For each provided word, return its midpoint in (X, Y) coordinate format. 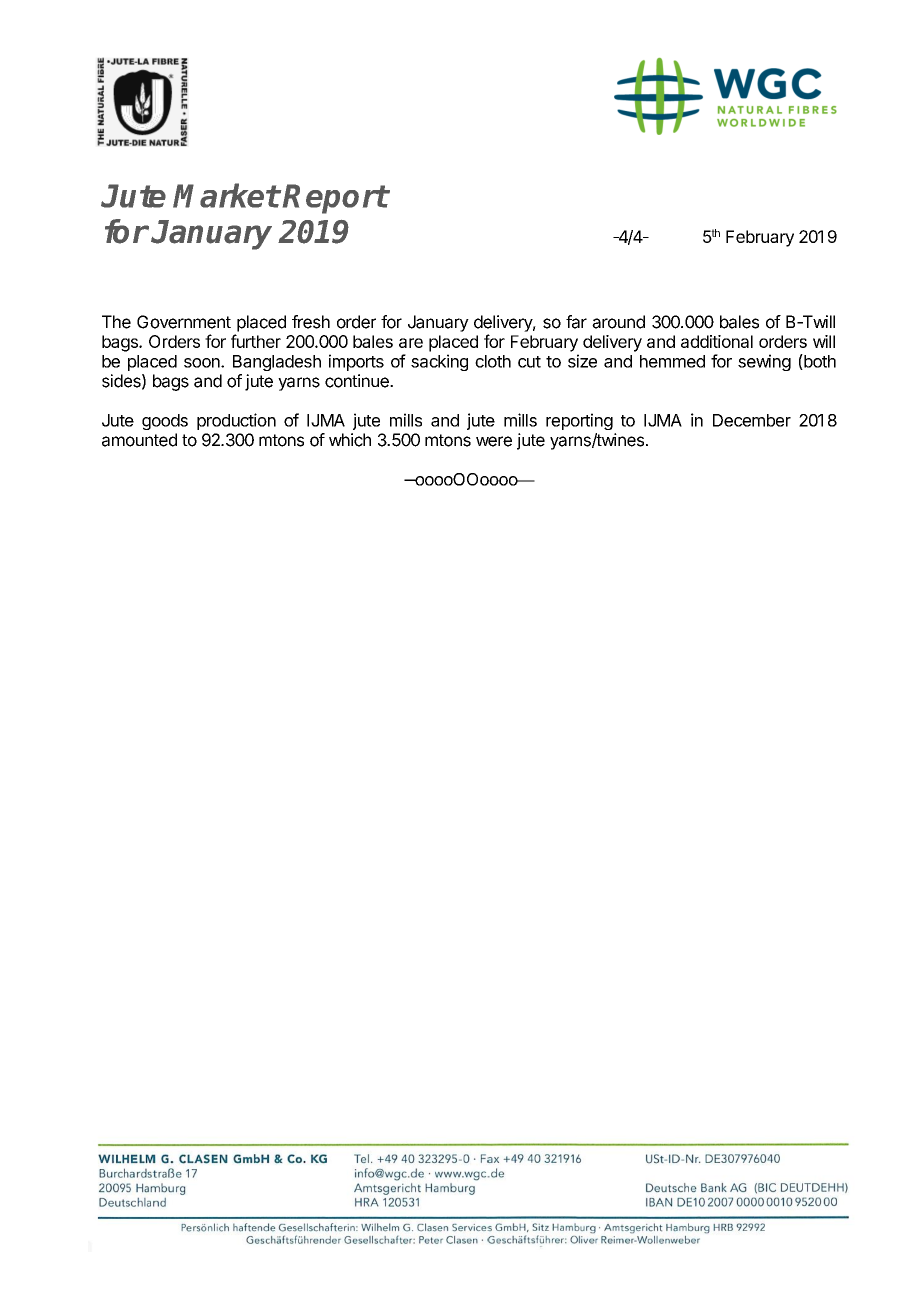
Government (184, 322)
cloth (493, 361)
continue (358, 381)
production (236, 421)
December (752, 420)
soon (203, 363)
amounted (139, 440)
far (576, 322)
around (618, 322)
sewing (764, 362)
